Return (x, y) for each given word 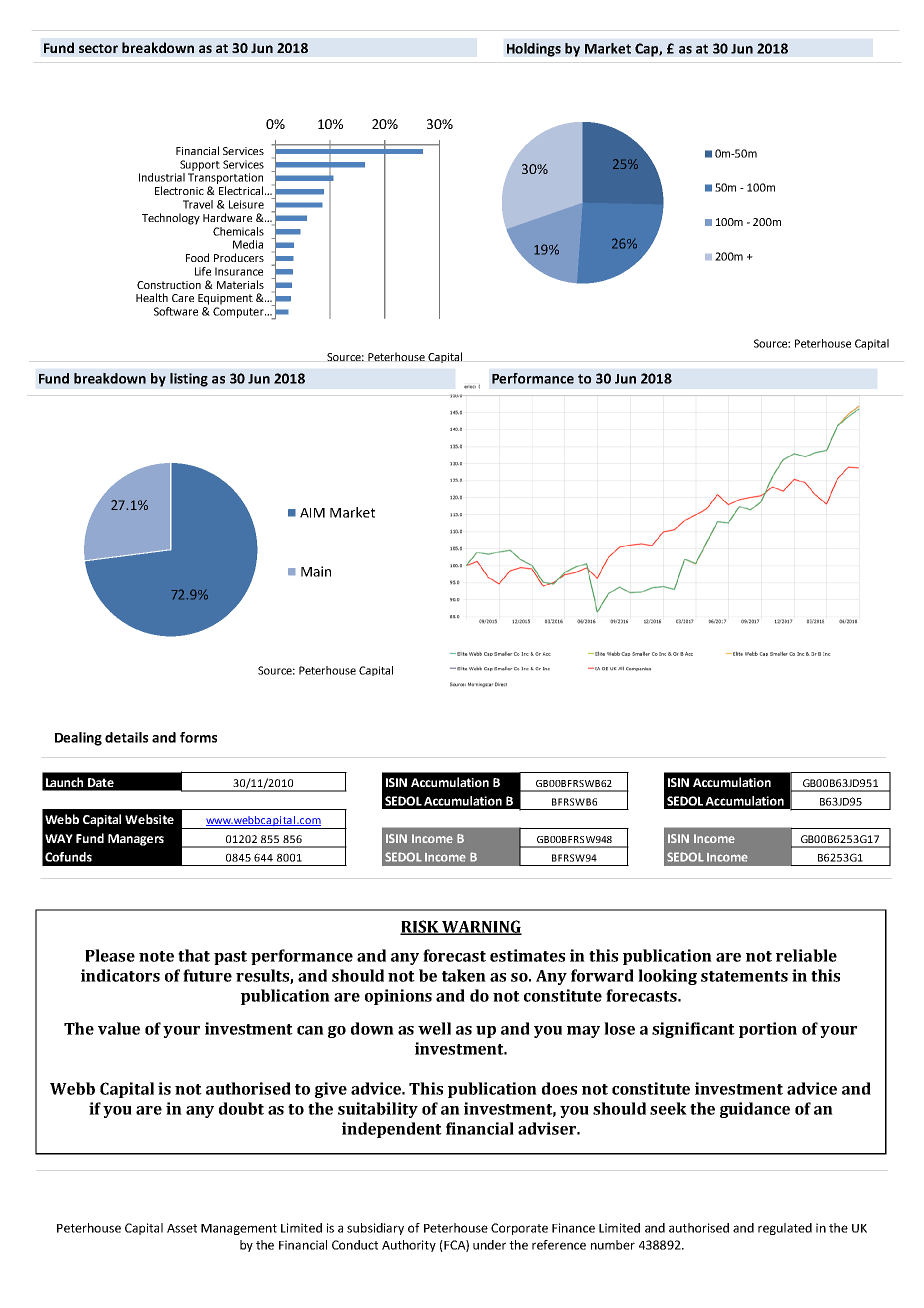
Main (316, 571)
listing (189, 380)
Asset (182, 1228)
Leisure (246, 204)
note (156, 956)
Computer (239, 312)
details (126, 737)
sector (98, 48)
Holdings (534, 50)
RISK (420, 927)
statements (744, 976)
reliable (806, 955)
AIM (312, 513)
